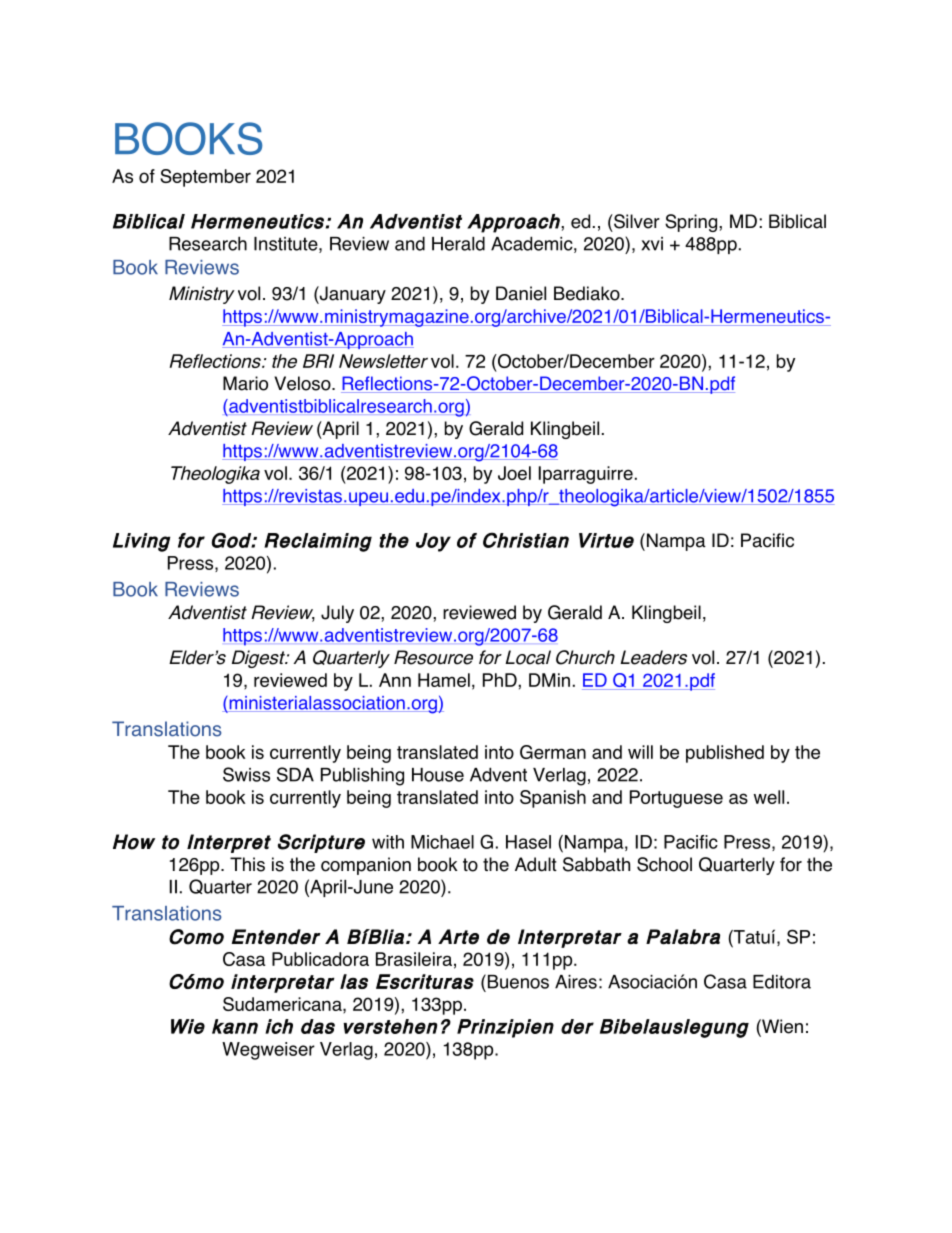 This image has height=1233, width=952. What do you see at coordinates (444, 680) in the image?
I see `Hamel` at bounding box center [444, 680].
